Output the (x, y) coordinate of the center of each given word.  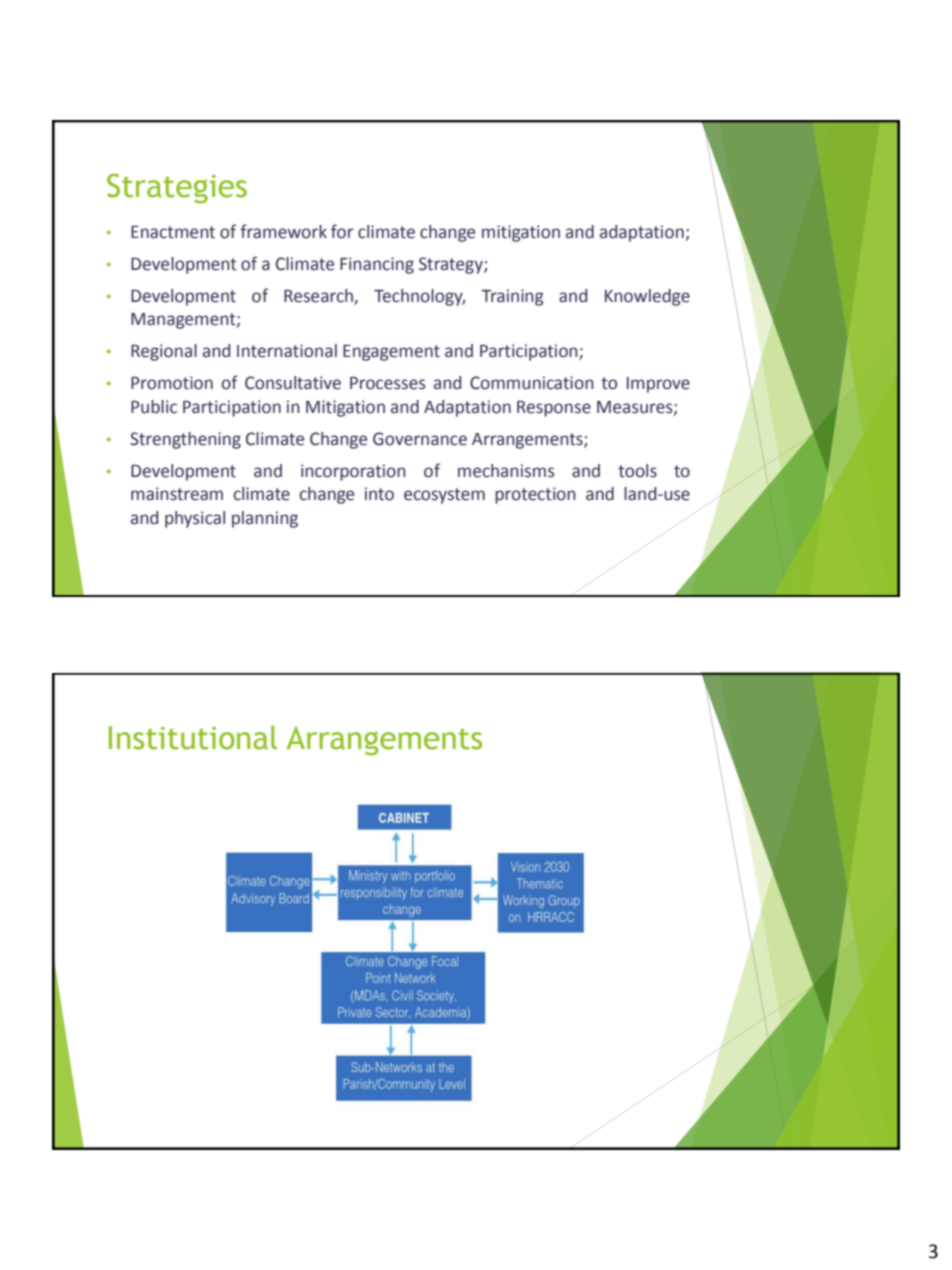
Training (512, 297)
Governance (420, 439)
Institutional (193, 738)
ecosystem (444, 496)
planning (265, 519)
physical (195, 519)
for (342, 231)
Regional (164, 352)
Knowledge (647, 297)
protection (535, 495)
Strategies (177, 189)
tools (637, 471)
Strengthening (185, 440)
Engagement (391, 353)
